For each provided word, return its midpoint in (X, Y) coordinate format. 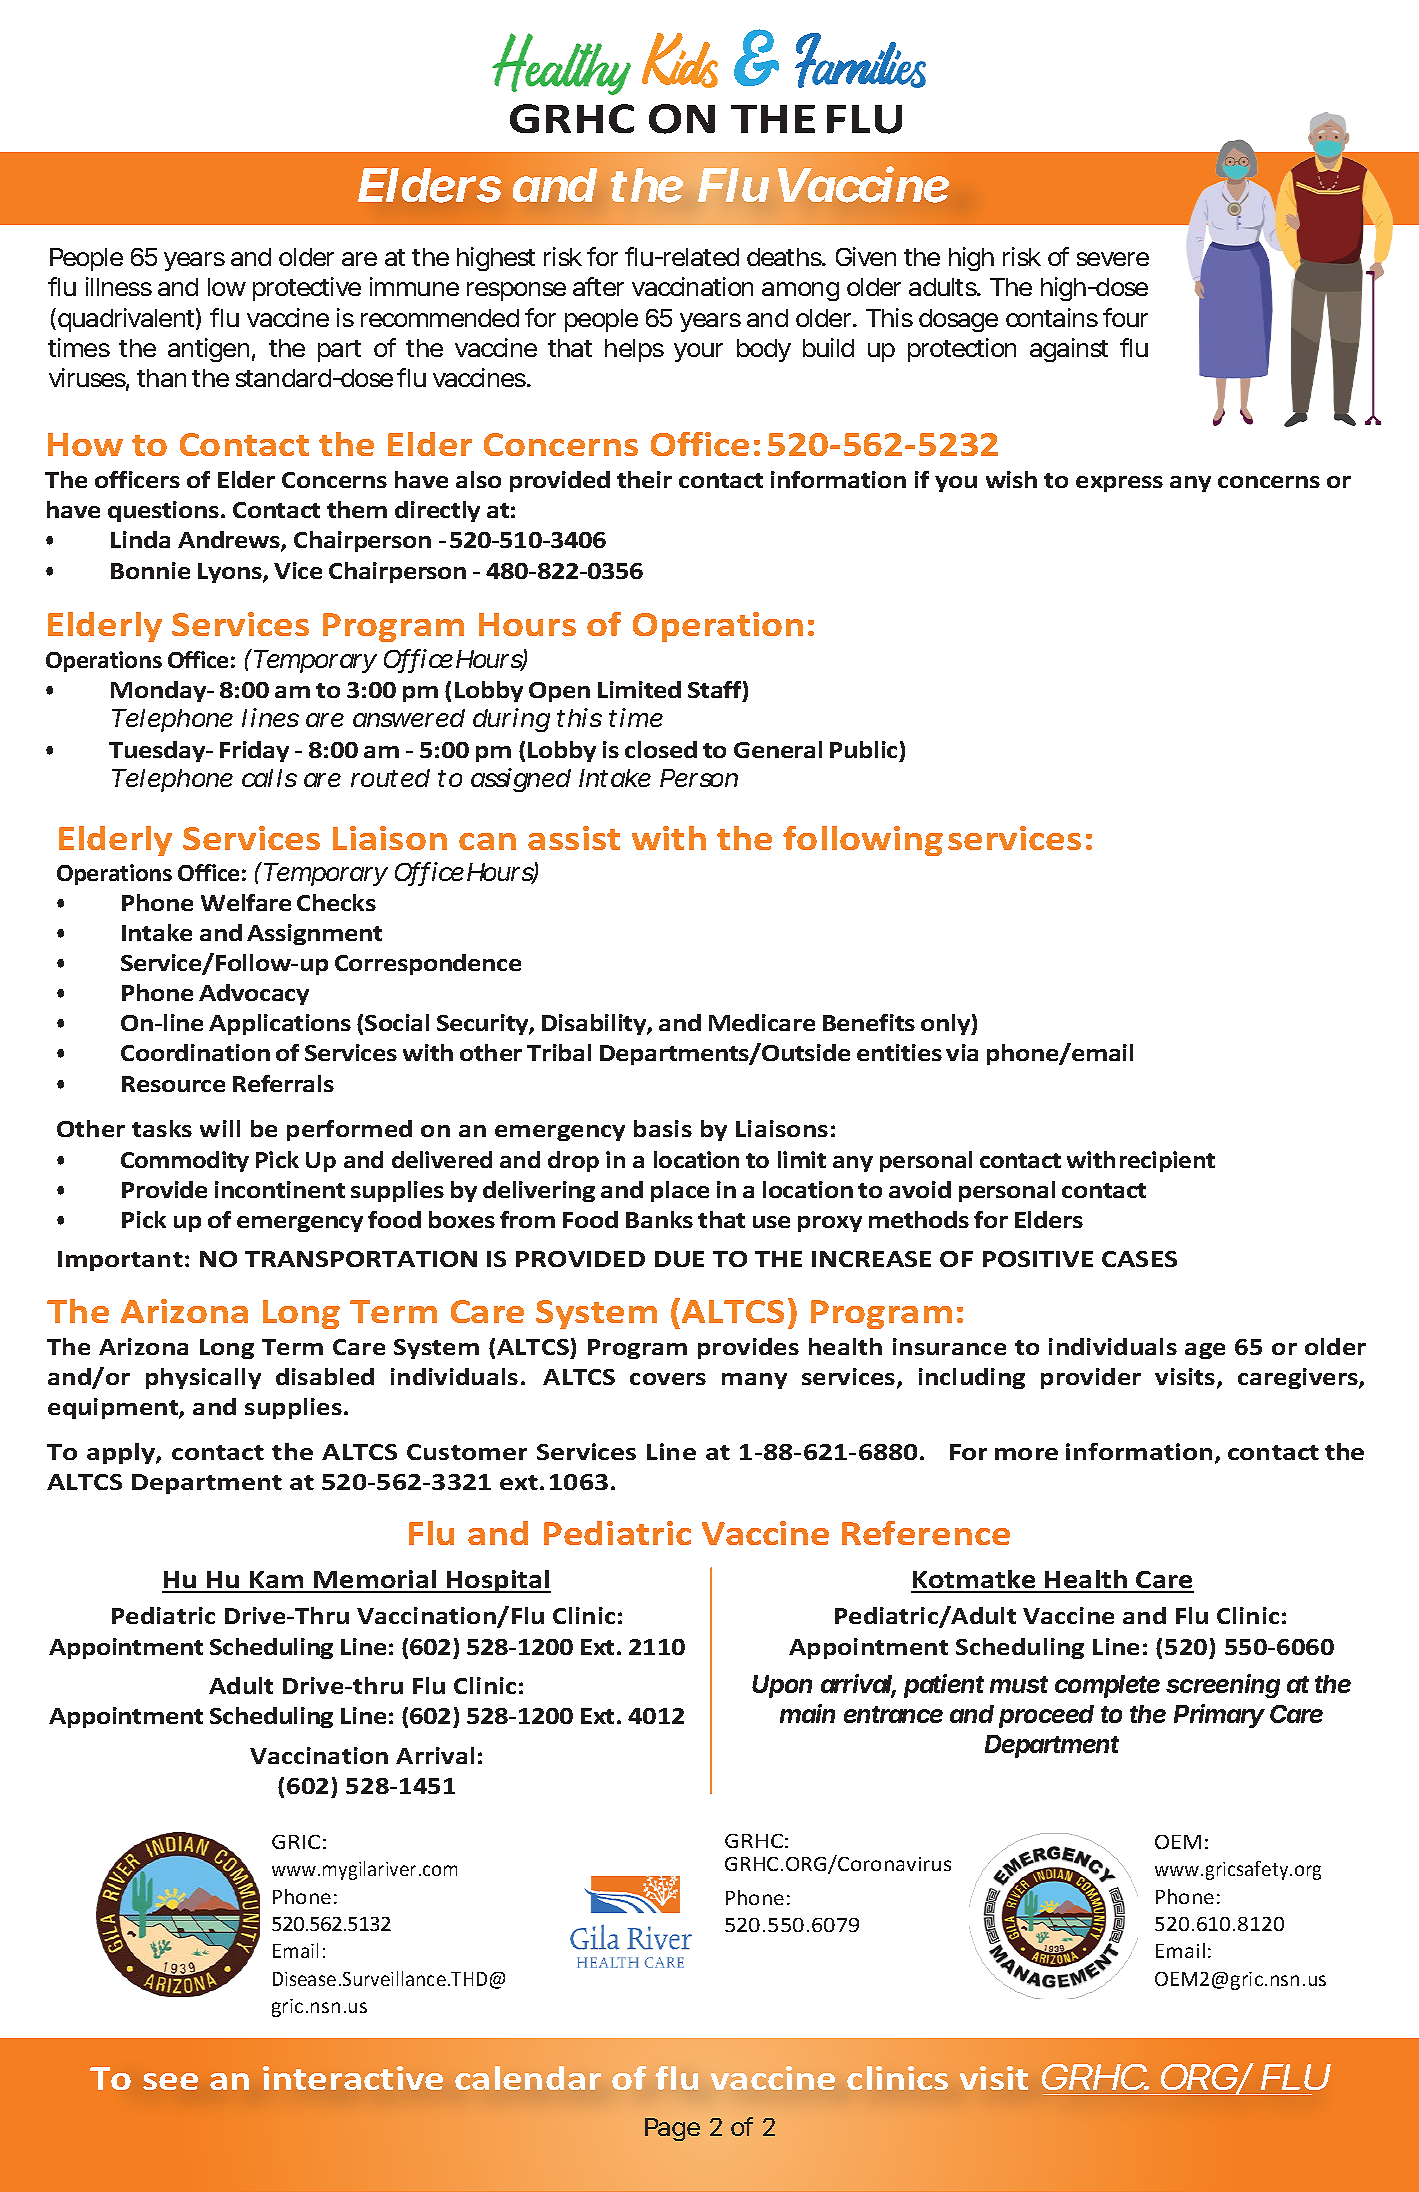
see (170, 2081)
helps (634, 350)
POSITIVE (1038, 1259)
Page (672, 2129)
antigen (208, 350)
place (680, 1191)
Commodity (185, 1161)
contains (1052, 317)
